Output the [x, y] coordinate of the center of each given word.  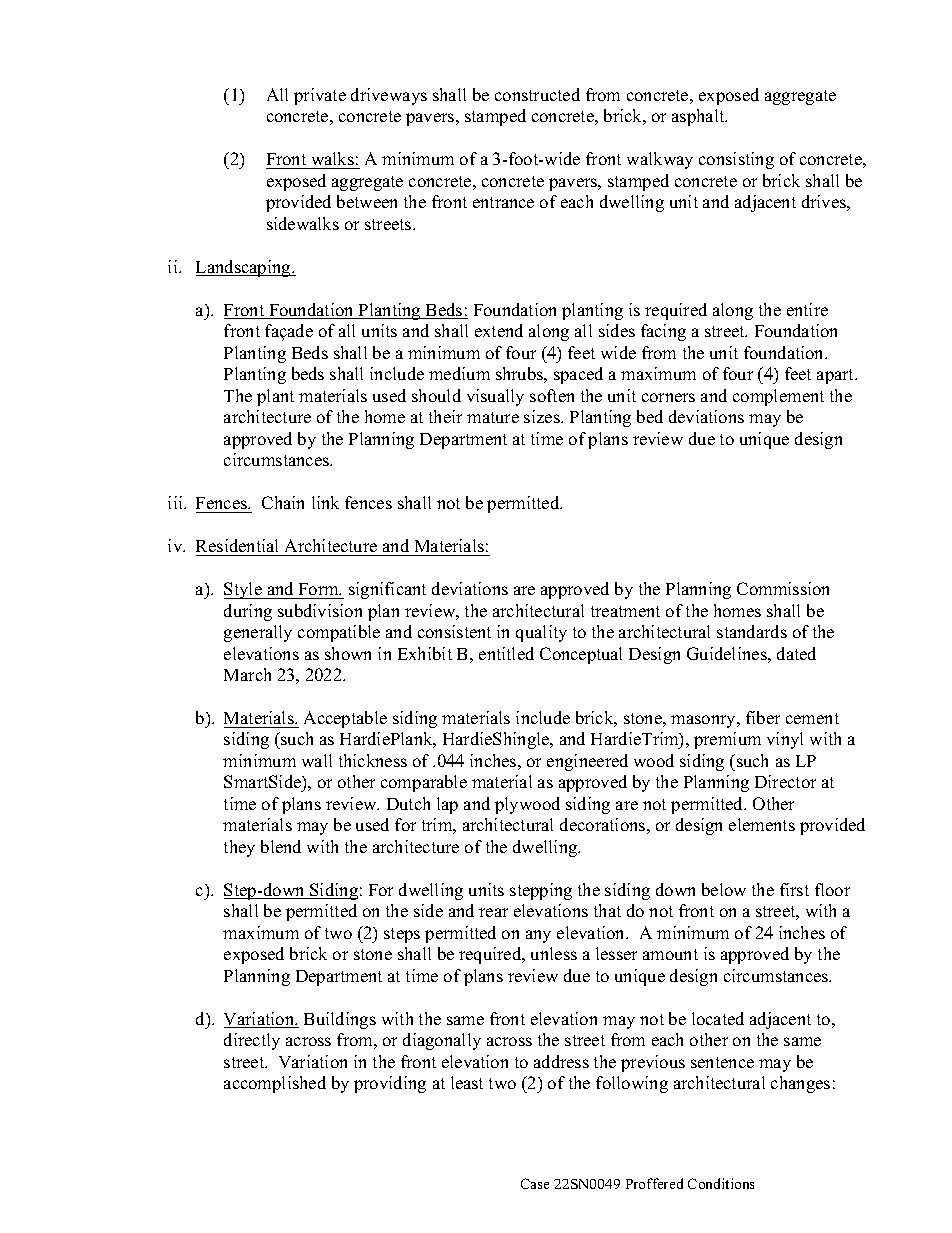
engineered [587, 762]
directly [252, 1041]
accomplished [275, 1084]
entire [807, 309]
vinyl [785, 740]
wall [317, 760]
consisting [736, 160]
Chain [283, 502]
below [724, 889]
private [320, 96]
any [538, 936]
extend [499, 330]
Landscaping [244, 268]
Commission [783, 588]
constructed [537, 94]
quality [541, 633]
